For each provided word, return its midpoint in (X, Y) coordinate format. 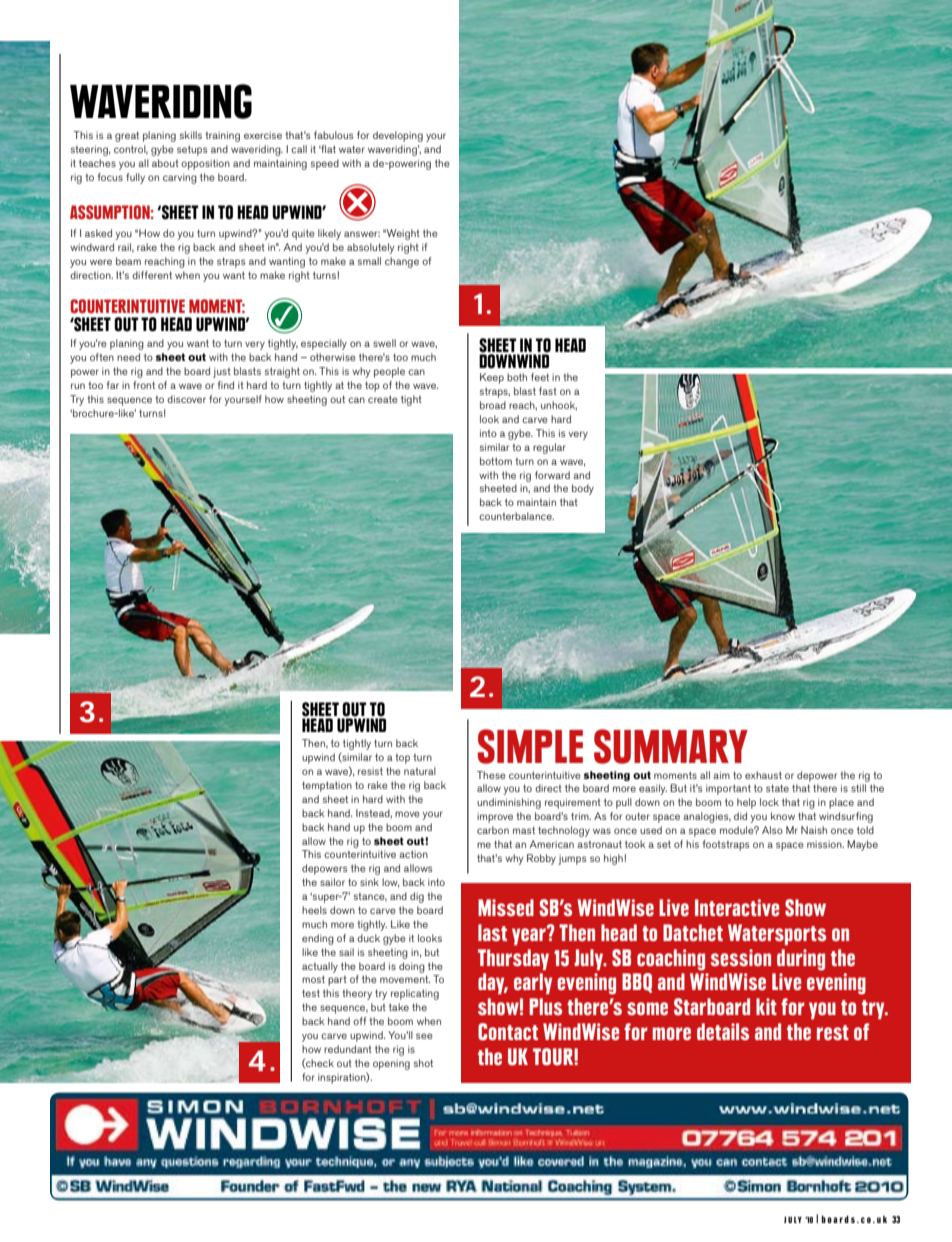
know (783, 816)
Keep (492, 378)
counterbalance (516, 516)
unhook (559, 406)
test (311, 993)
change (402, 262)
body (583, 489)
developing (398, 136)
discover (186, 399)
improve (495, 817)
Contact (508, 1032)
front (144, 385)
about (165, 163)
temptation (327, 786)
